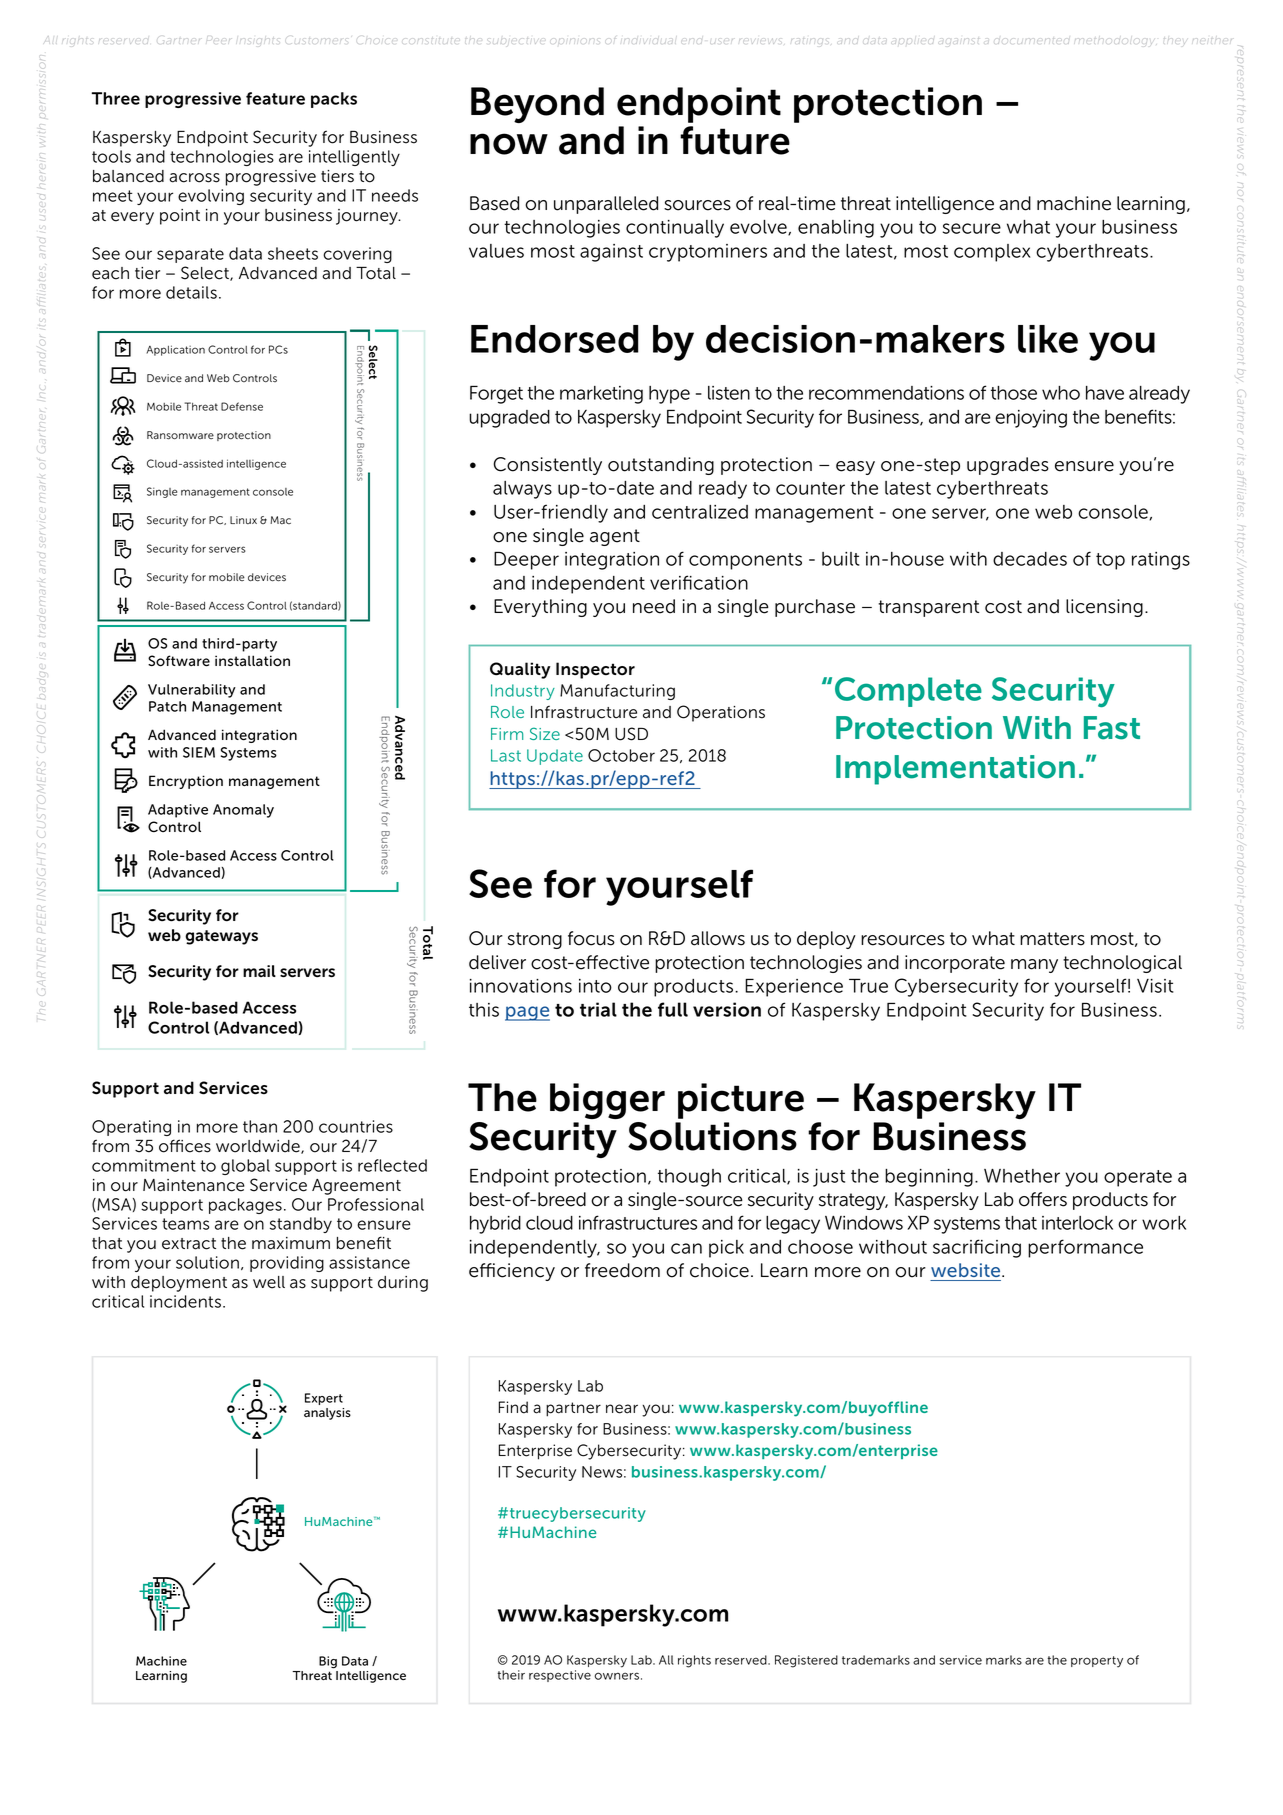  What do you see at coordinates (242, 406) in the document?
I see `Defense` at bounding box center [242, 406].
